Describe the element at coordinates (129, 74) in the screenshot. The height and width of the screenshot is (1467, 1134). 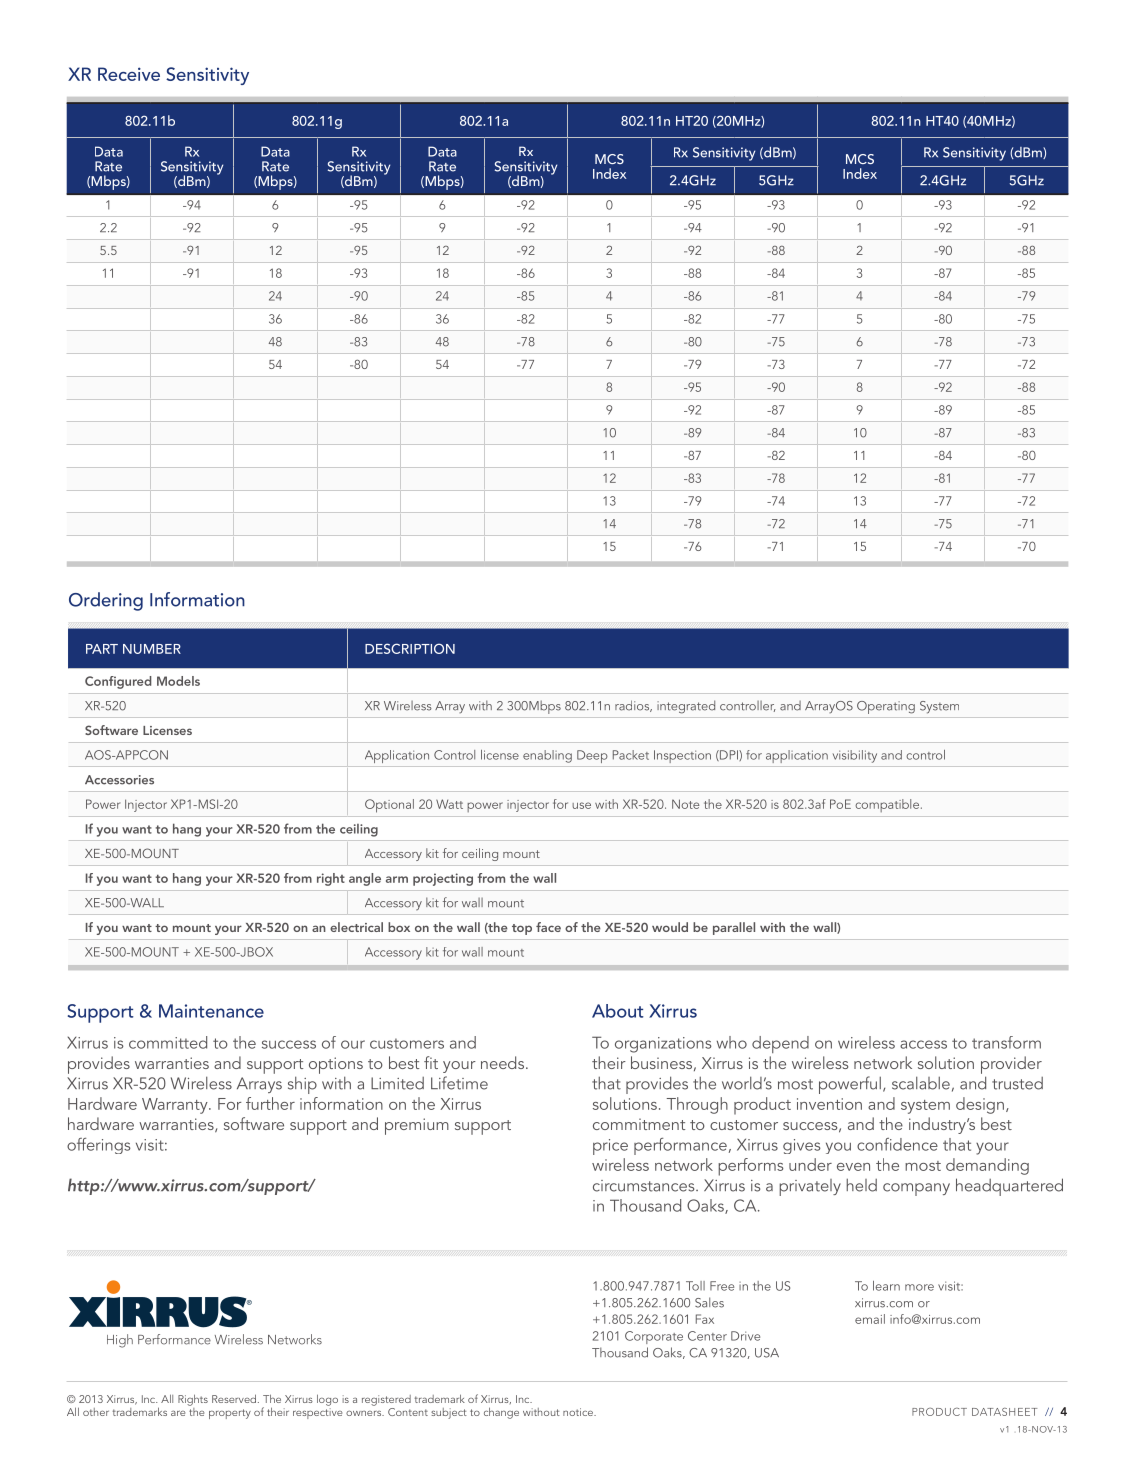
I see `Receive` at that location.
